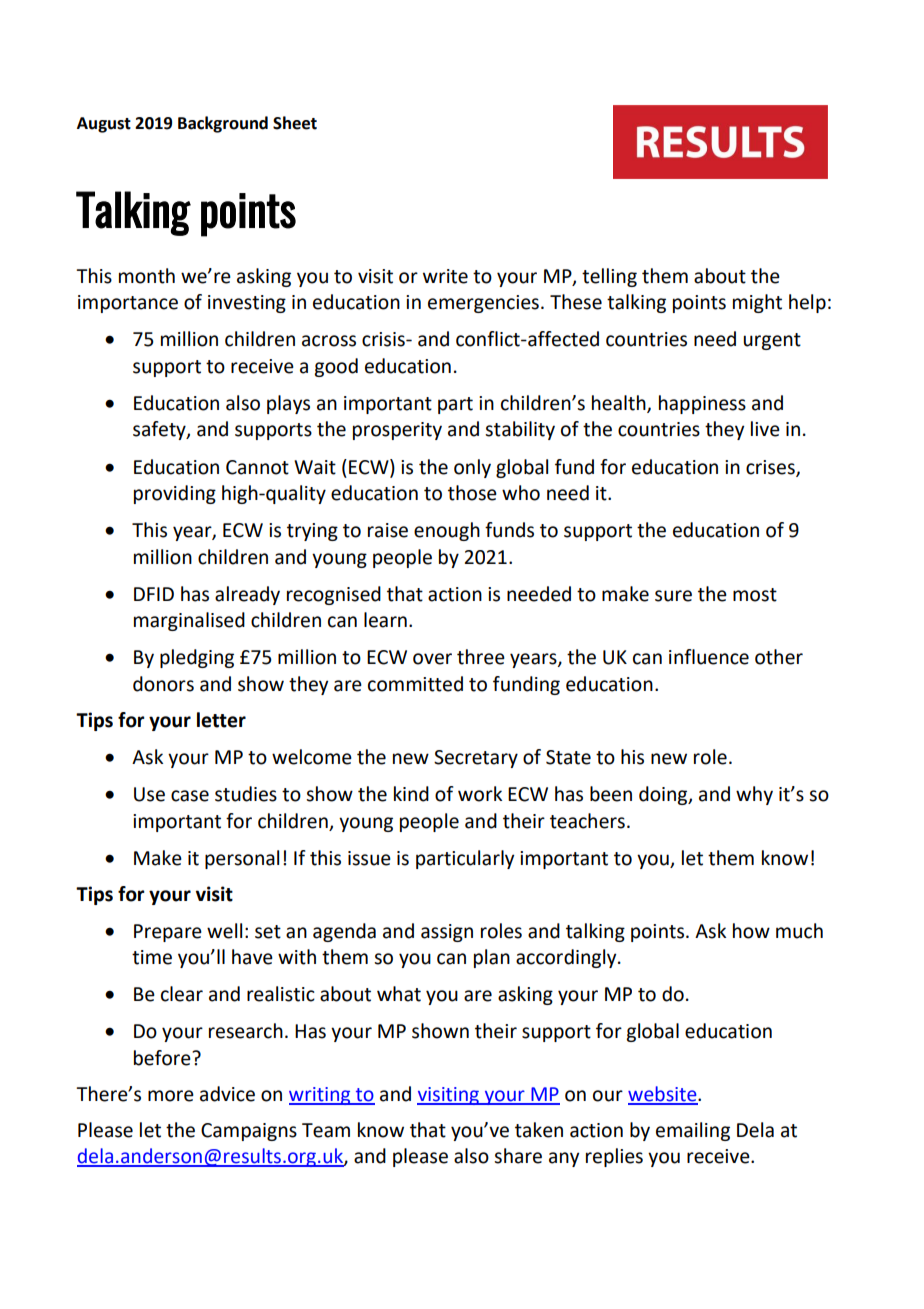  I want to click on why, so click(754, 795).
